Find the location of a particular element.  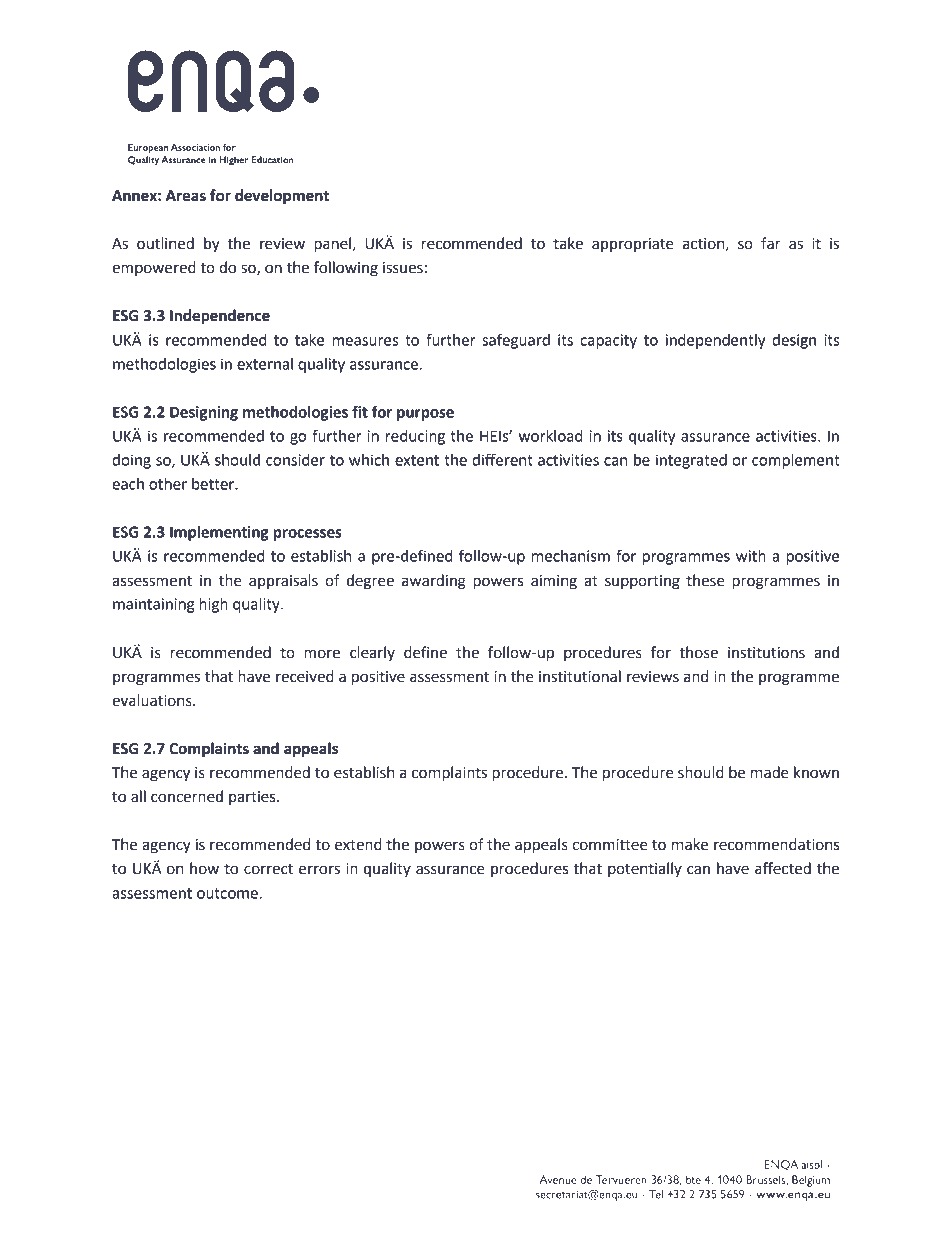

how is located at coordinates (204, 868).
